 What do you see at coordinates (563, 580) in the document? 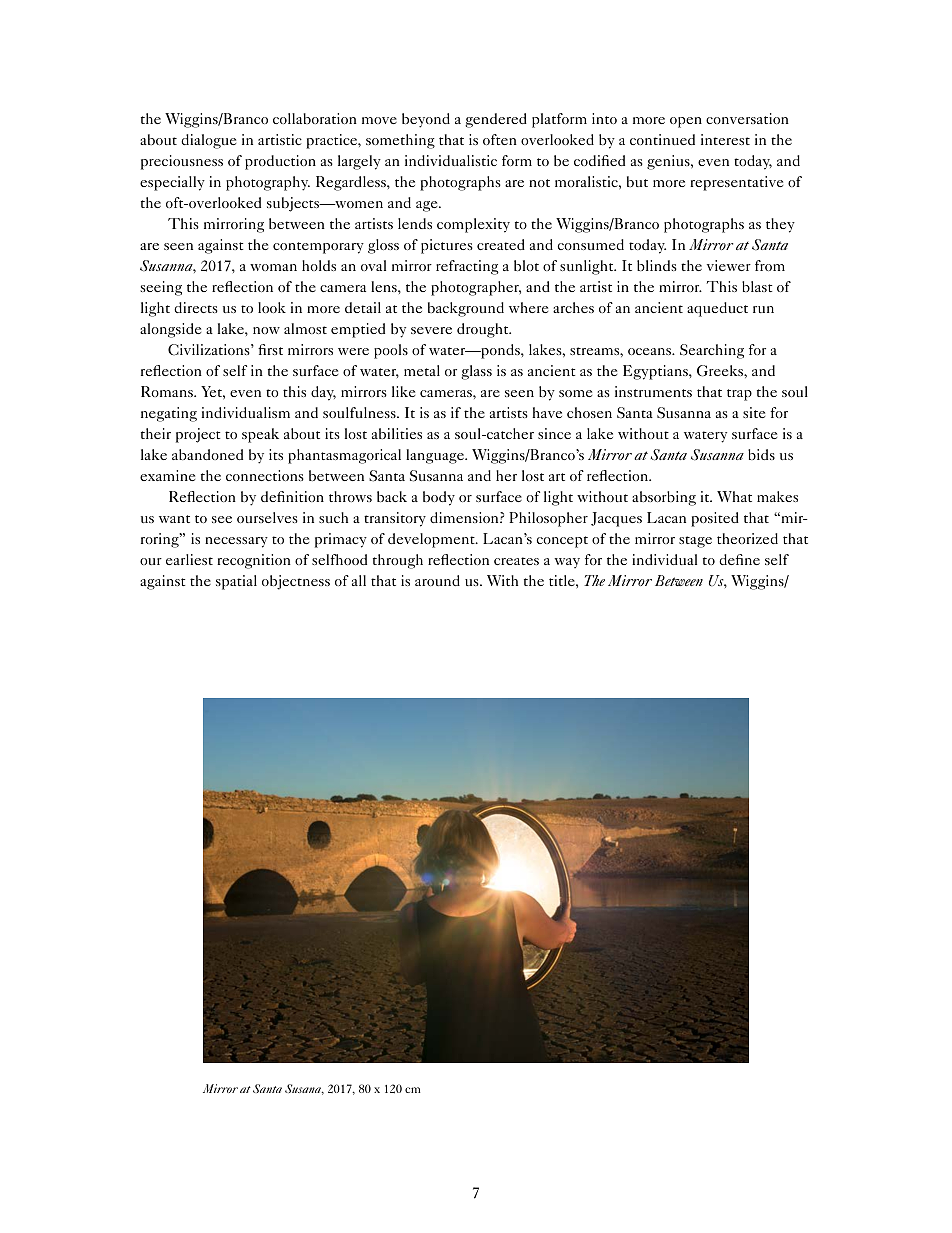
I see `title` at bounding box center [563, 580].
